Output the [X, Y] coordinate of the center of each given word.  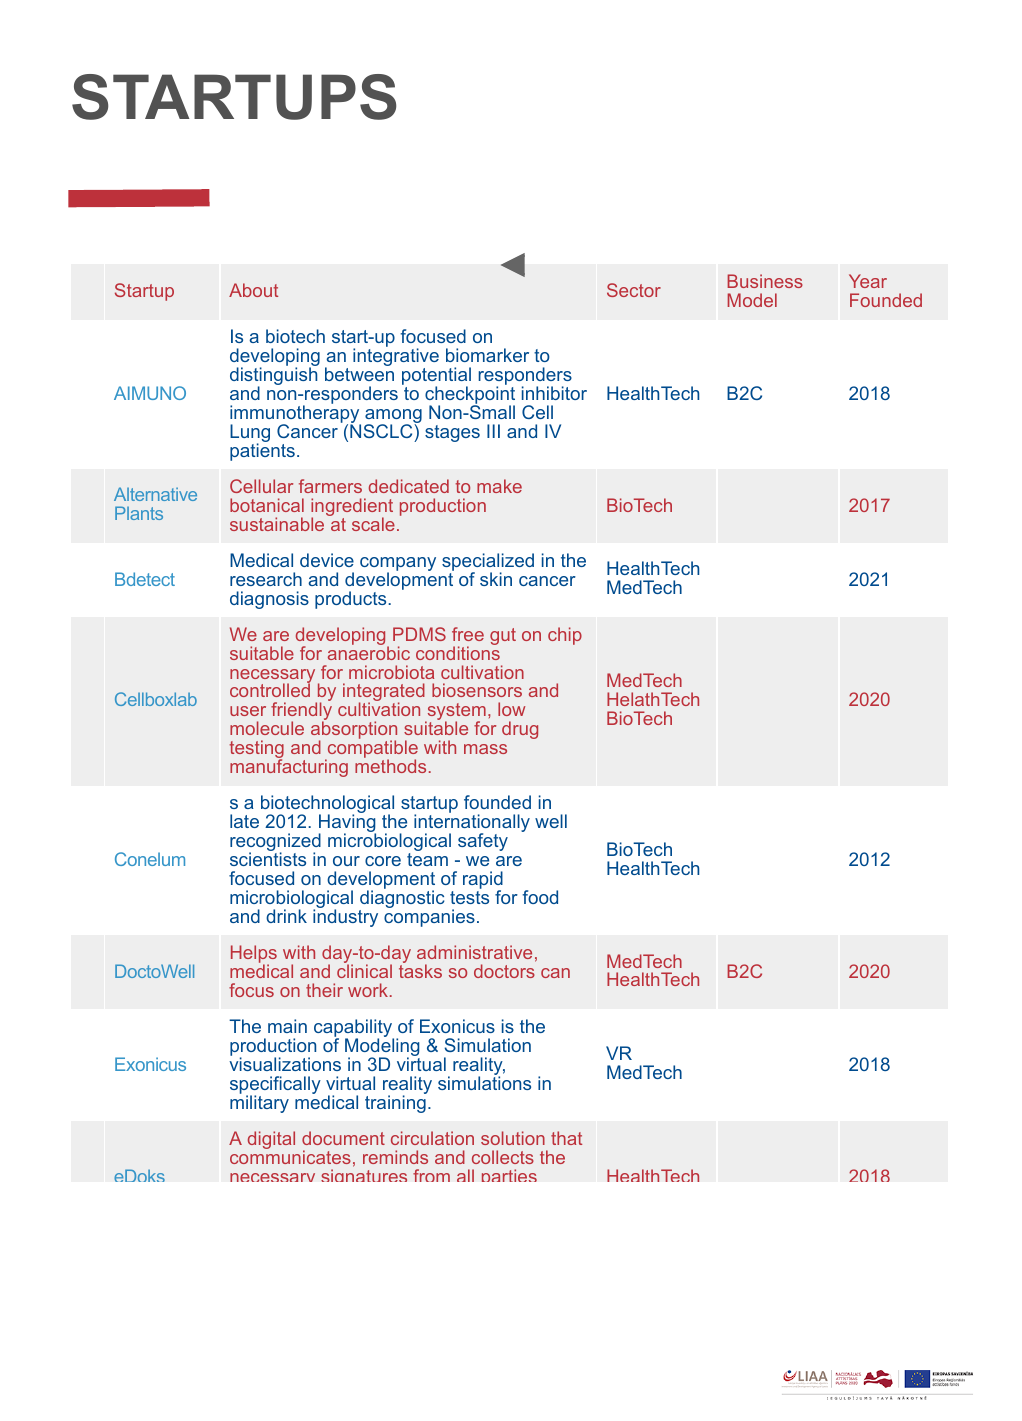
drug [520, 730]
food [540, 897]
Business [765, 281]
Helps [254, 955]
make [499, 486]
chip [565, 636]
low [511, 709]
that [566, 1138]
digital [271, 1140]
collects [503, 1157]
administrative [474, 952]
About [253, 290]
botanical [267, 505]
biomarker [487, 355]
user [248, 711]
